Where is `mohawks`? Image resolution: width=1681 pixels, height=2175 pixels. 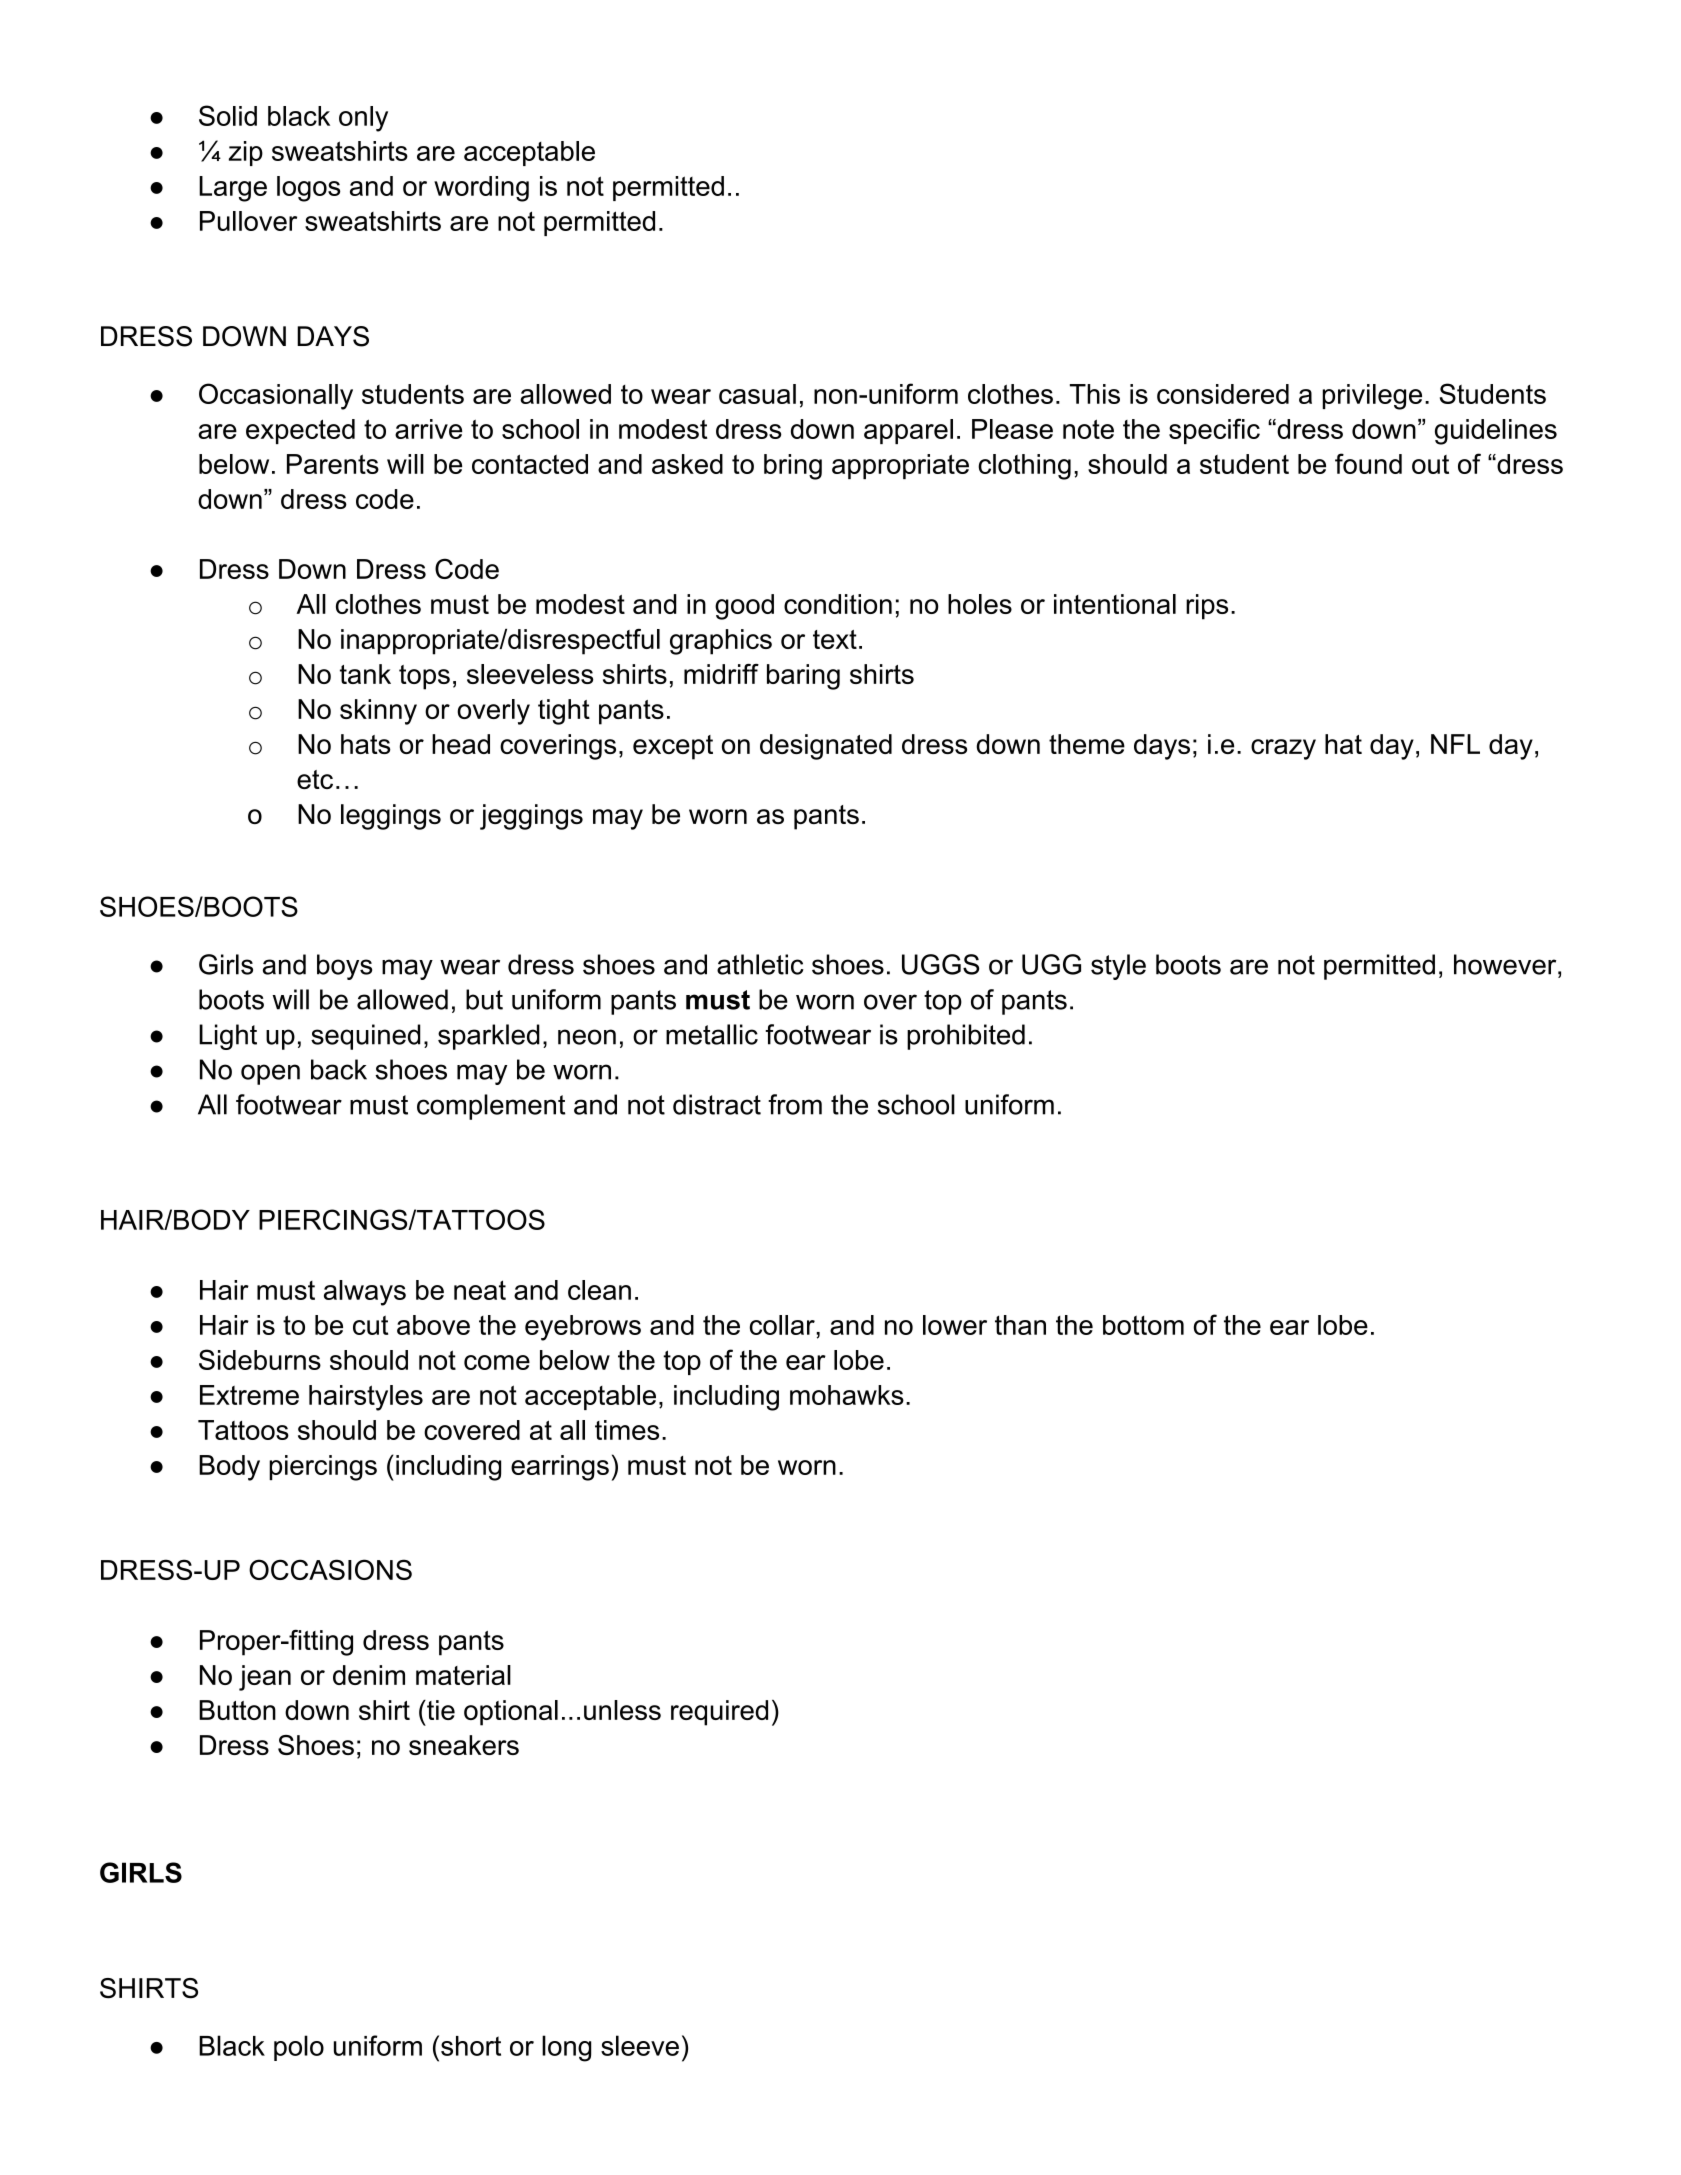
mohawks is located at coordinates (847, 1395).
